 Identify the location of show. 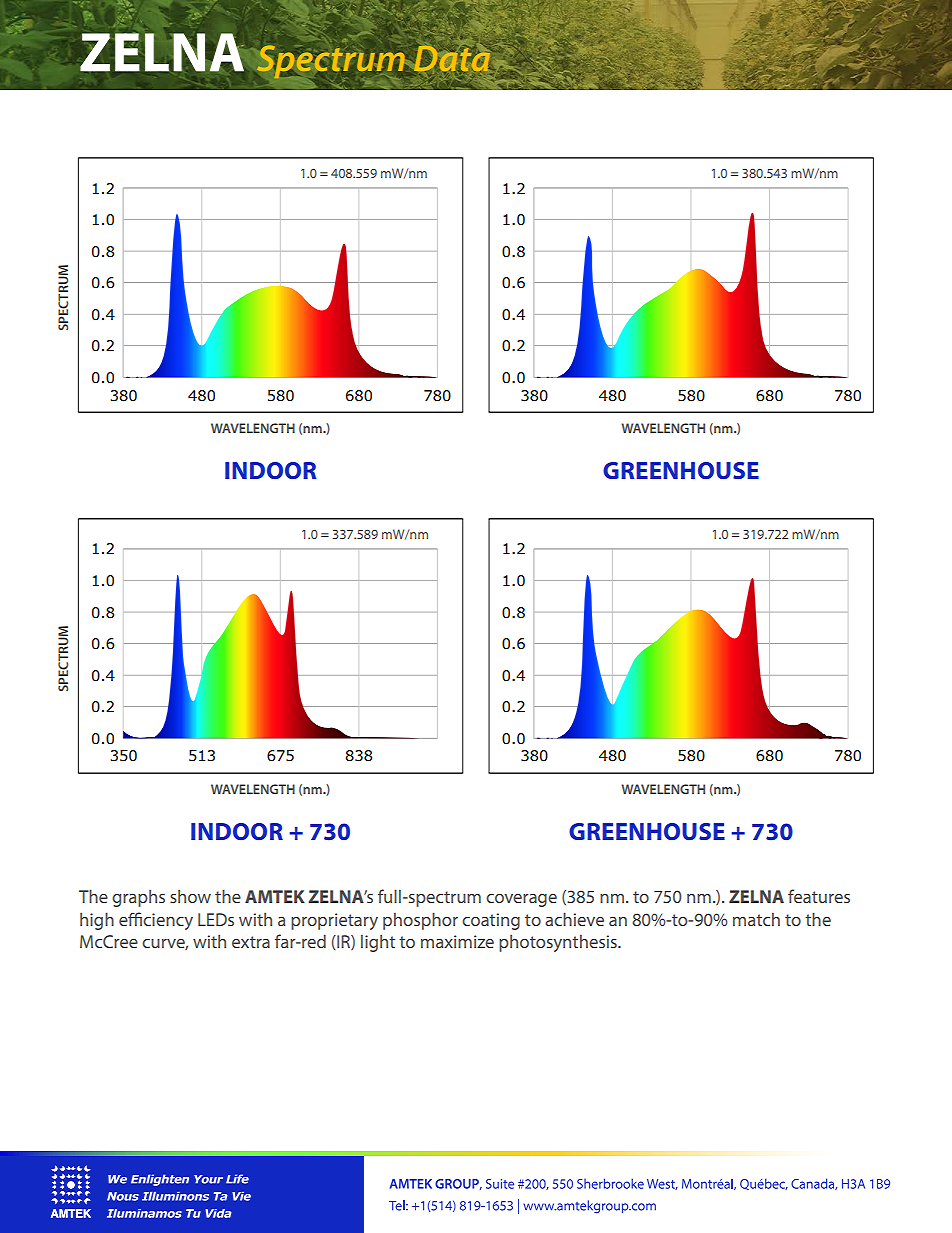
(190, 896).
